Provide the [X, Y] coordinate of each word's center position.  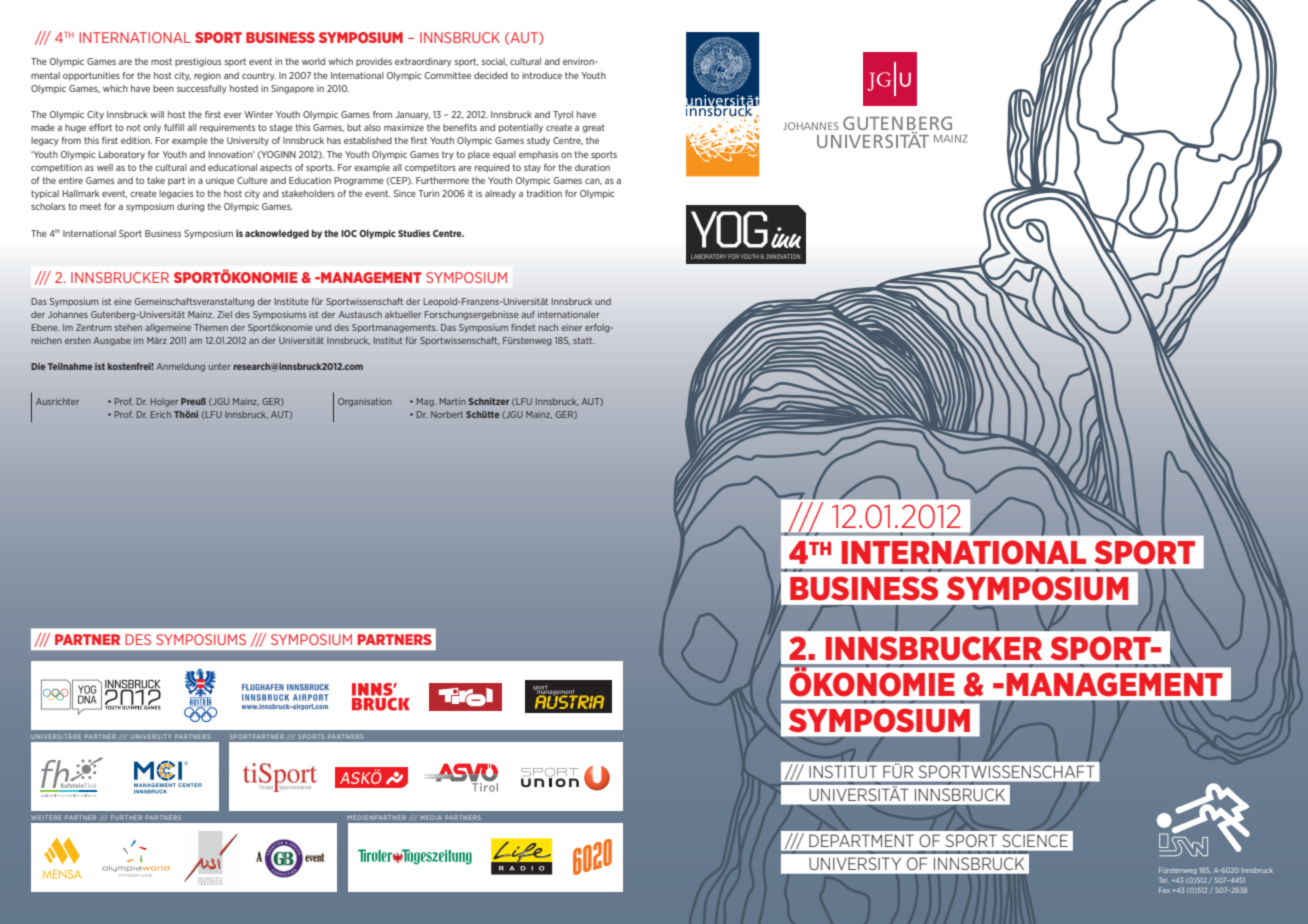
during [190, 207]
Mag [426, 402]
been [163, 88]
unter [220, 367]
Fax [1164, 890]
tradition [544, 193]
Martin [453, 401]
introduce [542, 75]
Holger [164, 402]
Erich [161, 414]
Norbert [447, 414]
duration [592, 167]
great [593, 128]
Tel [1164, 880]
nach [548, 327]
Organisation [365, 402]
